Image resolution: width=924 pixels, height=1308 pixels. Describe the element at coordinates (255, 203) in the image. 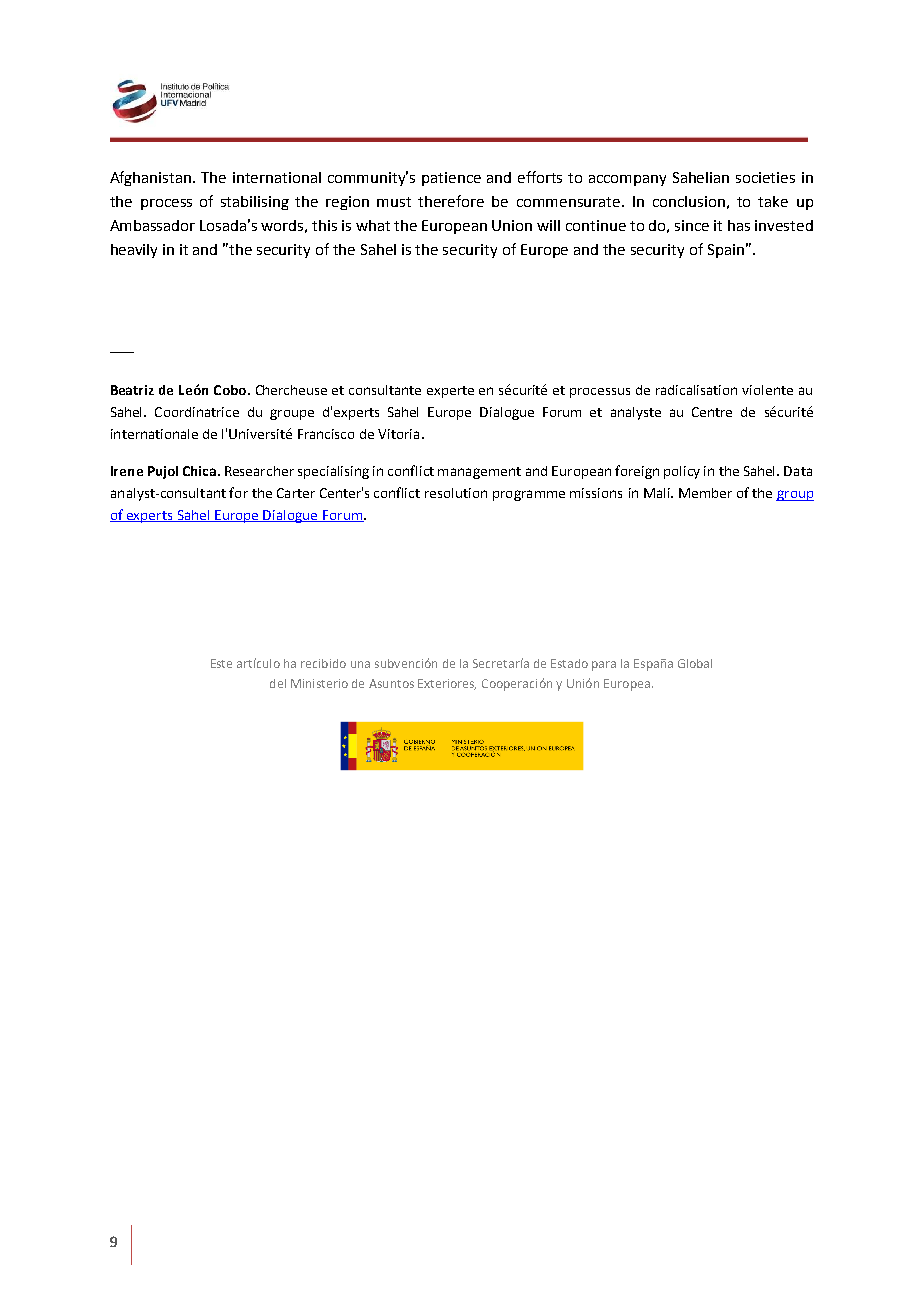

I see `stabilising` at that location.
